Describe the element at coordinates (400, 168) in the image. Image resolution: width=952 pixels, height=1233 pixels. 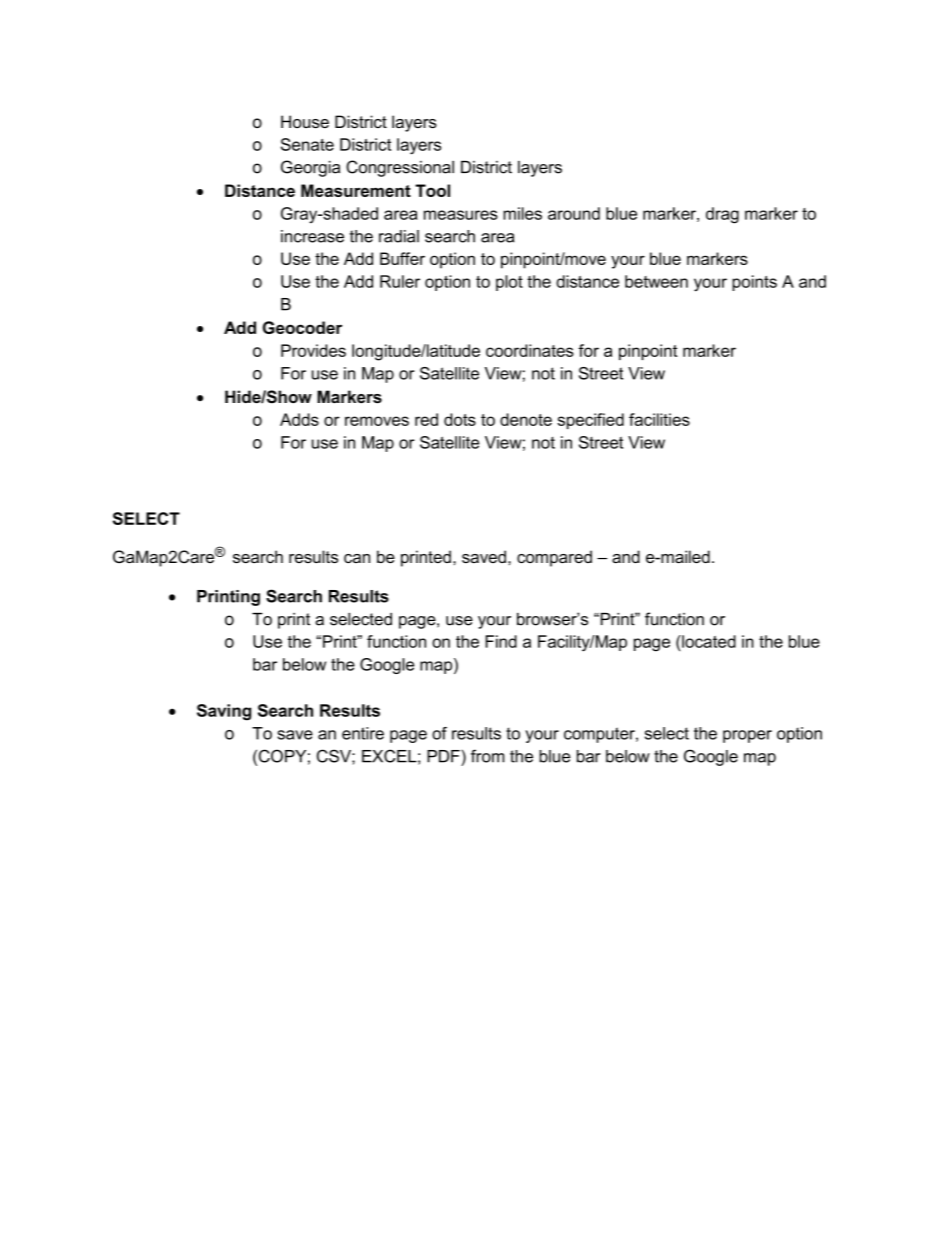
I see `Congressional` at that location.
